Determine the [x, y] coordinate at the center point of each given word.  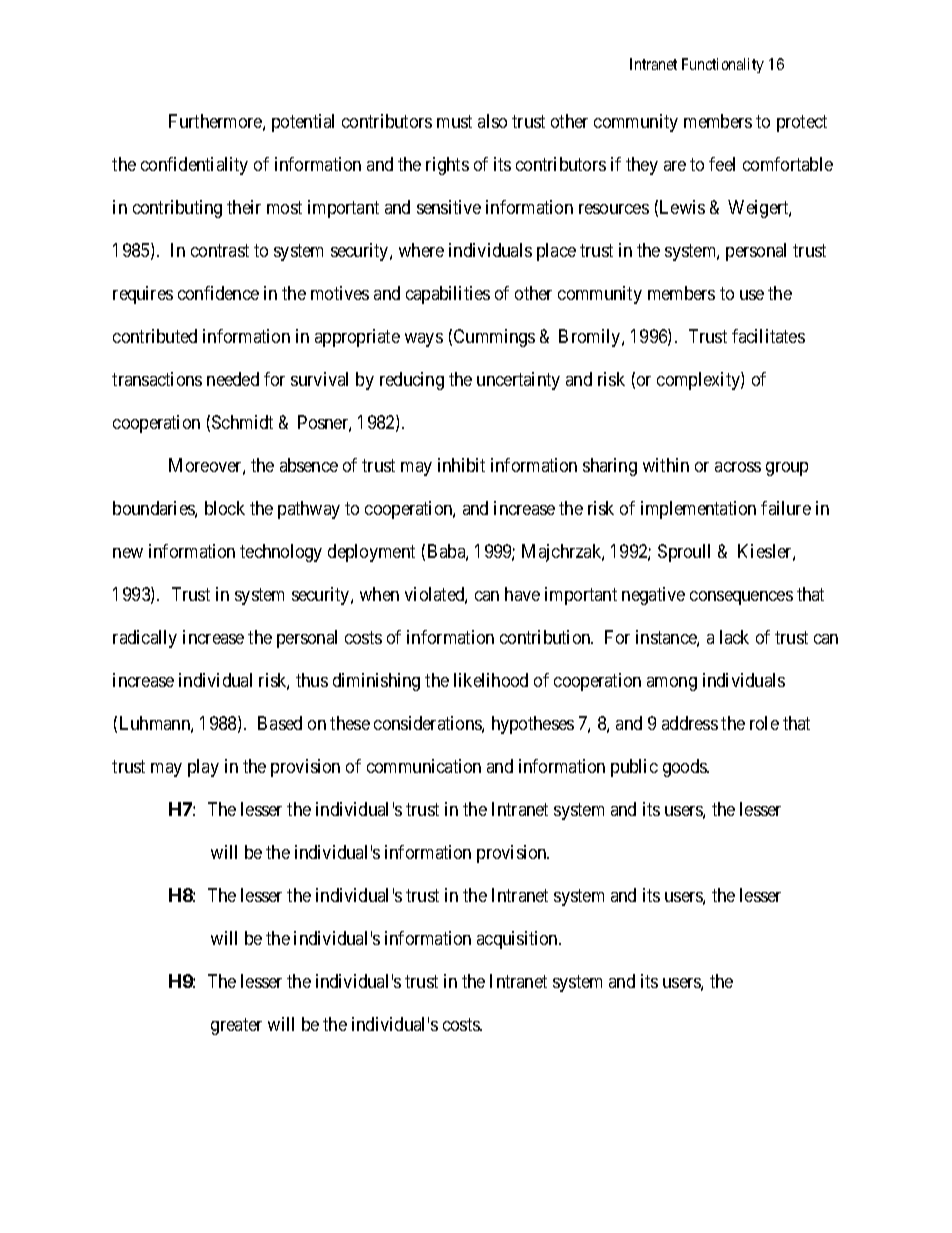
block [225, 508]
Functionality [723, 65]
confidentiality [194, 166]
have [522, 594]
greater [236, 1026]
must [454, 122]
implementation [698, 510]
